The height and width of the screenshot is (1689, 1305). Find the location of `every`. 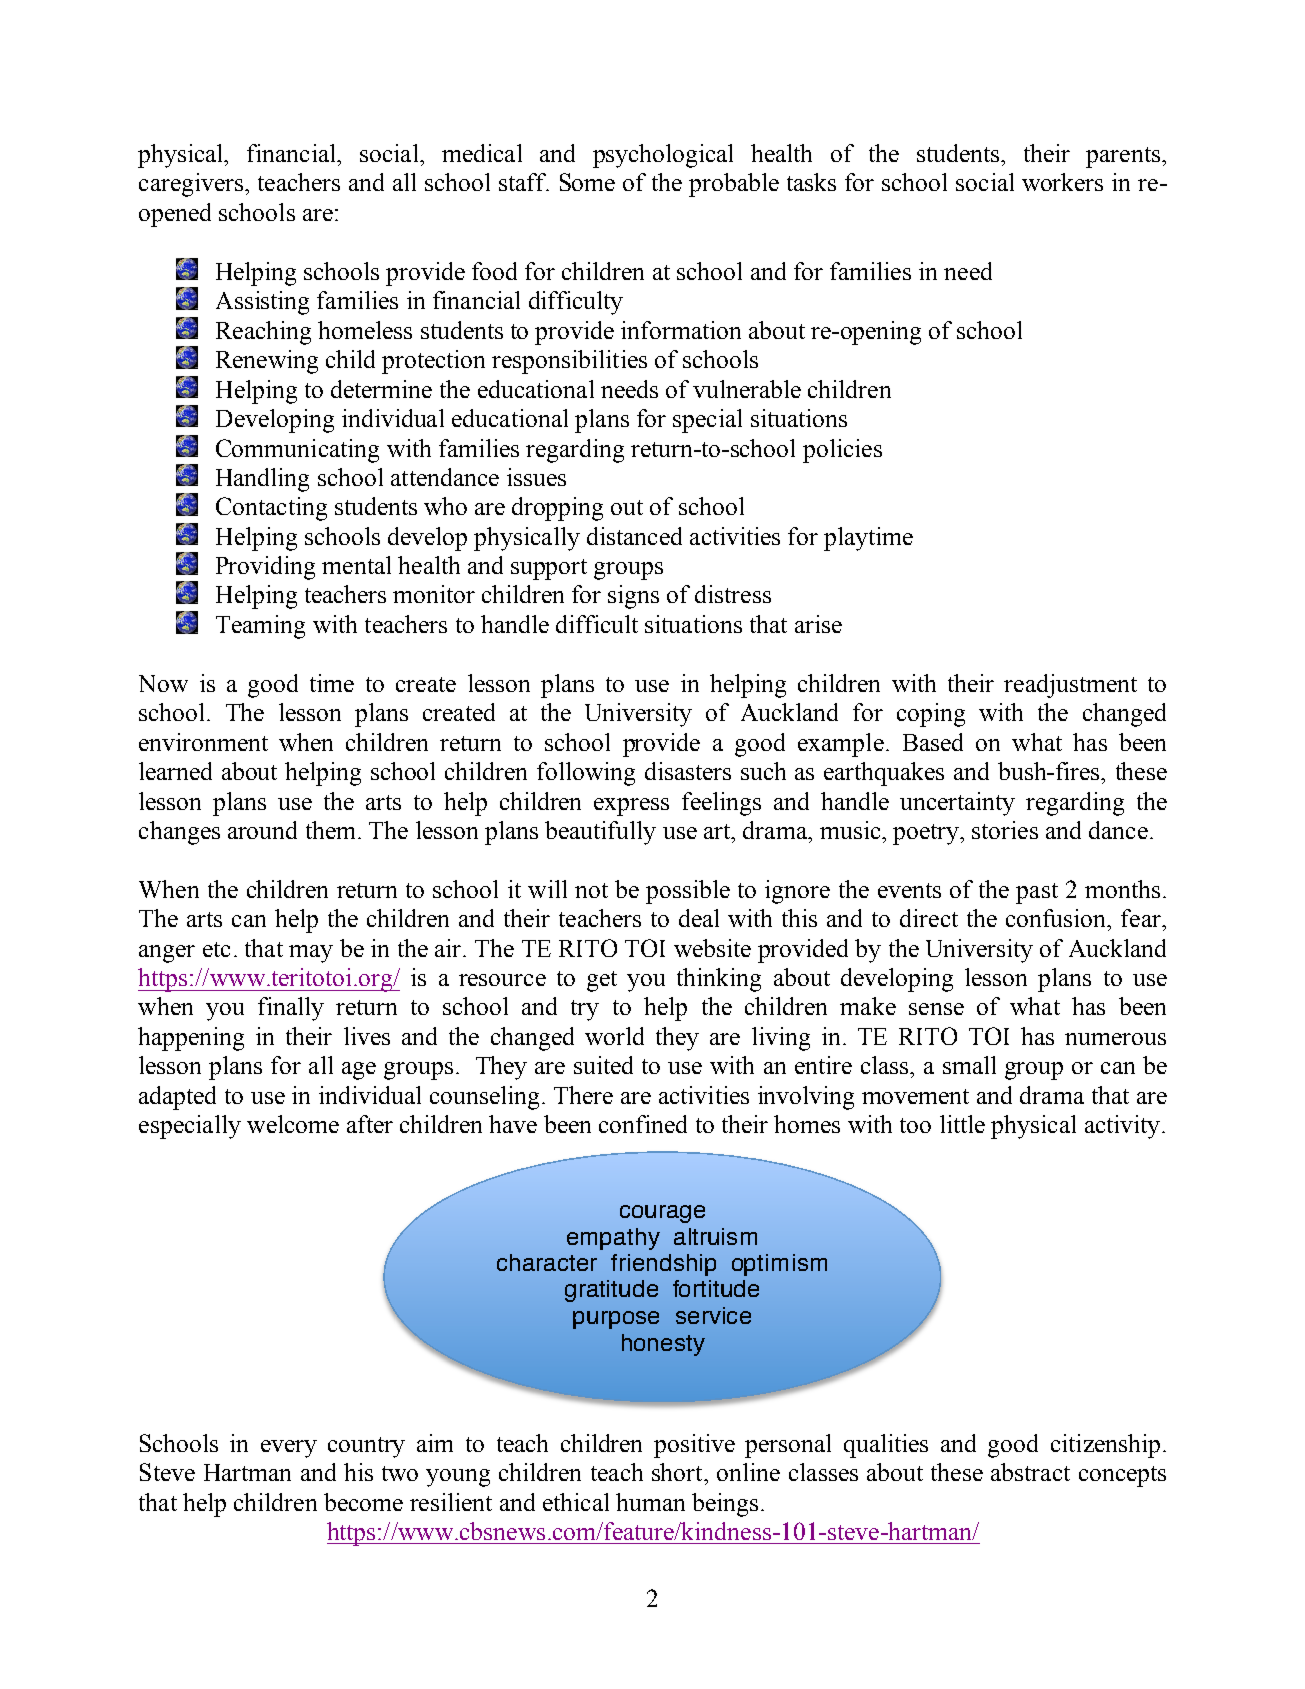

every is located at coordinates (289, 1449).
